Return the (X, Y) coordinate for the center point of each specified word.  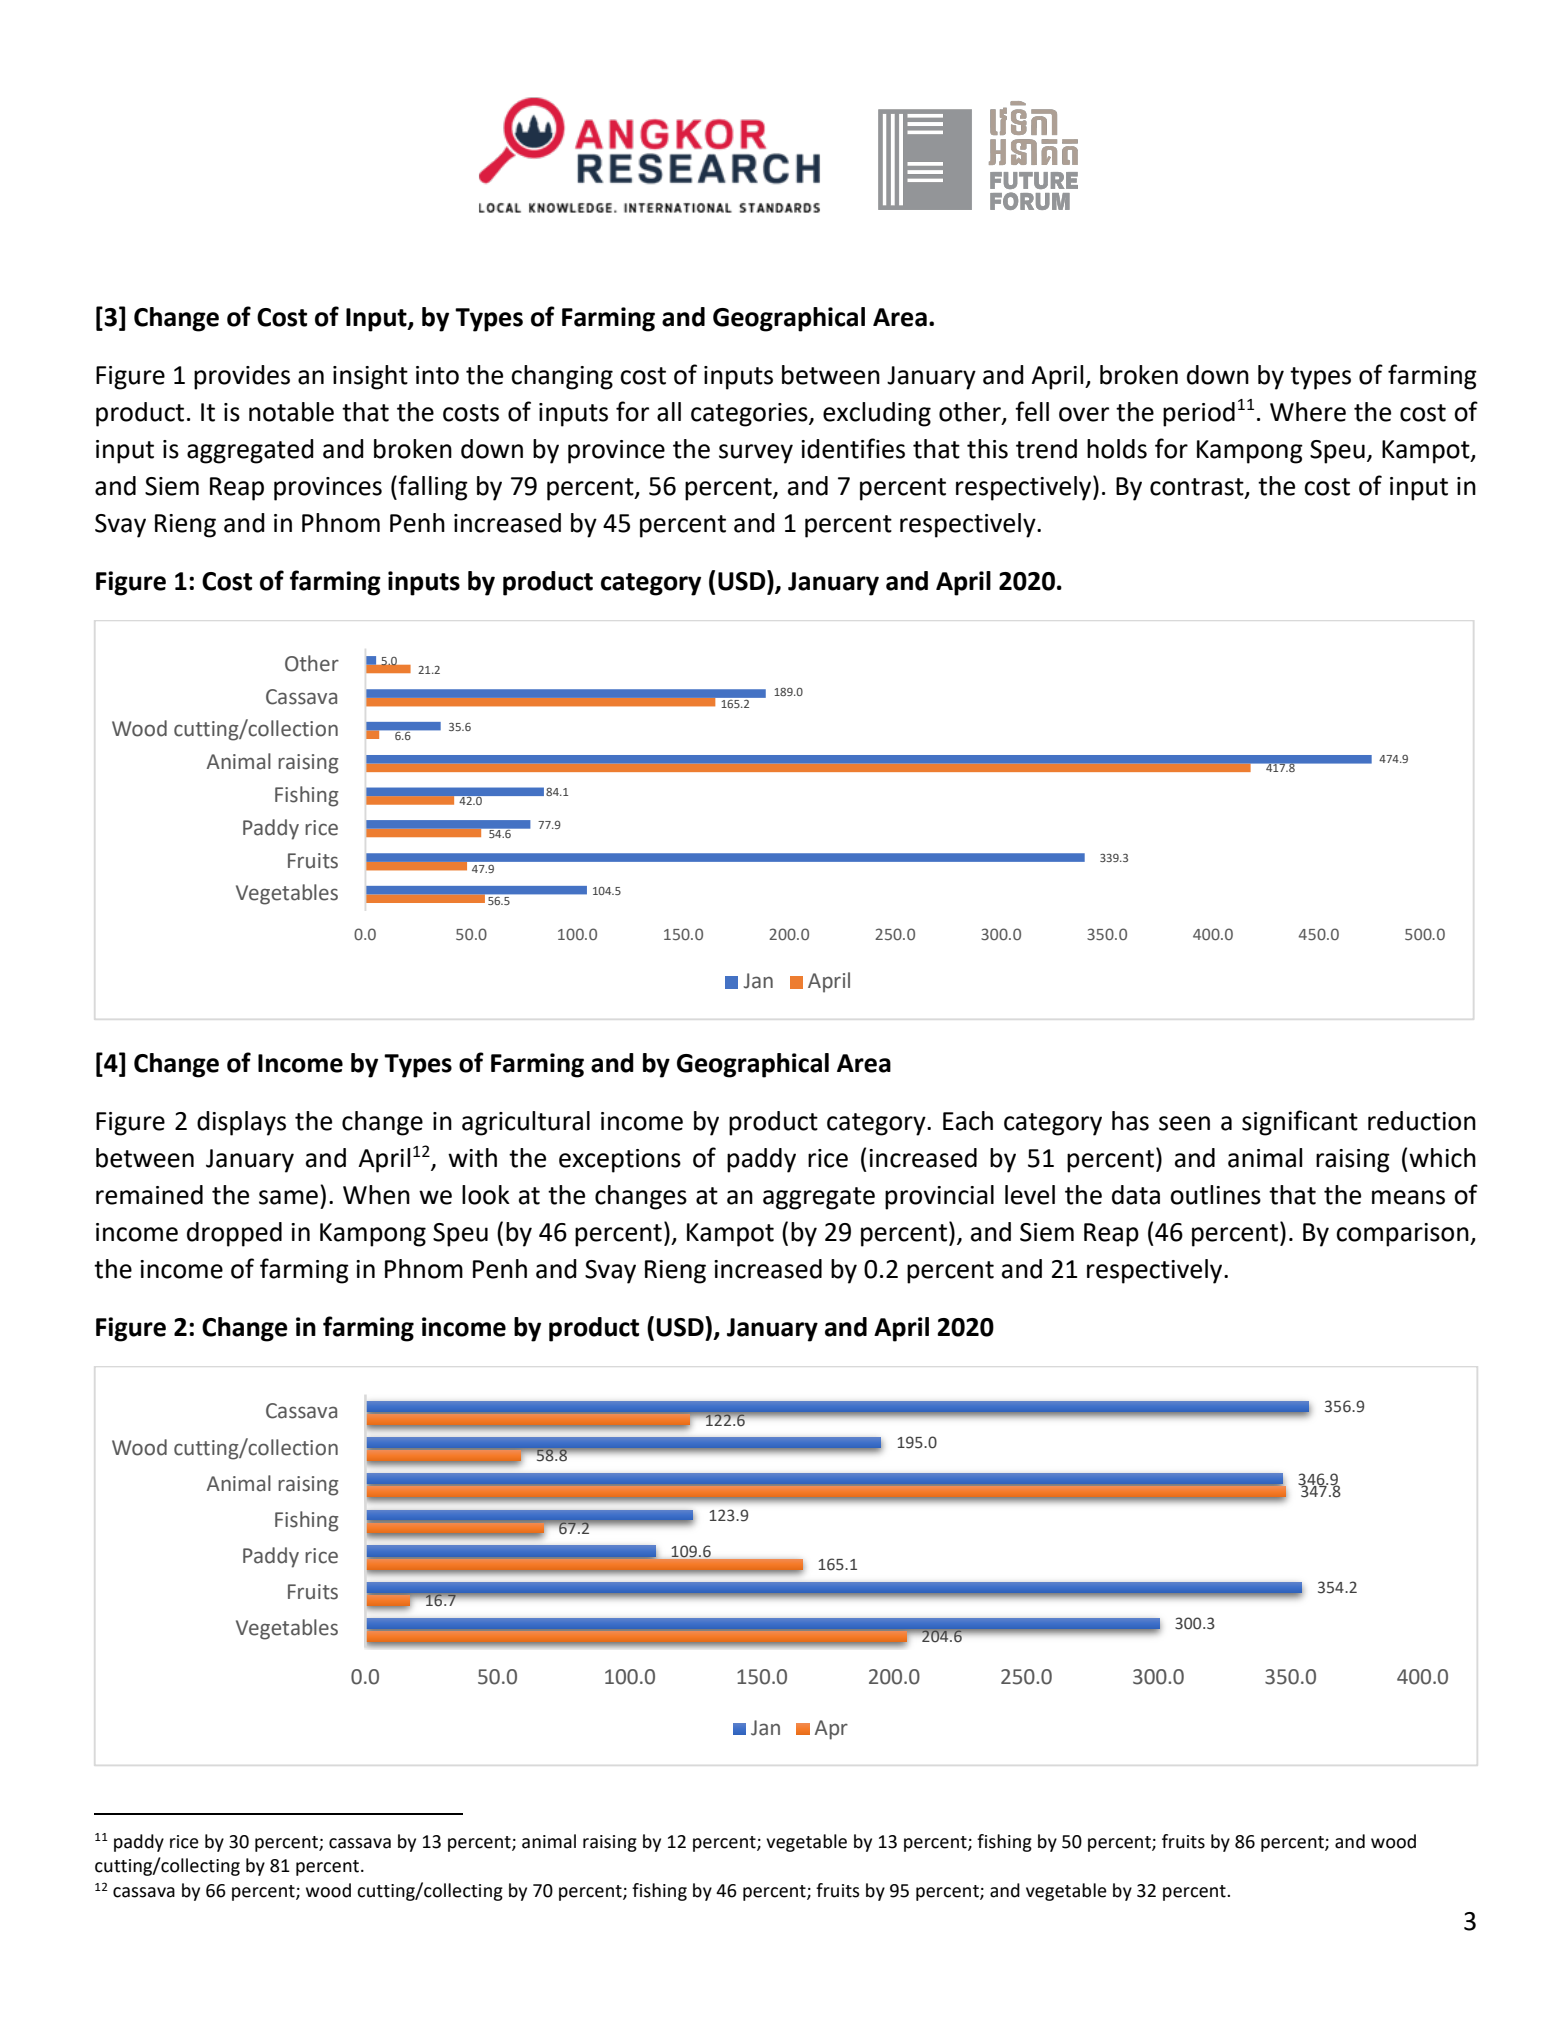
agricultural (526, 1123)
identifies (853, 448)
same (288, 1197)
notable (291, 412)
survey (756, 454)
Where (1308, 412)
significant (1300, 1123)
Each (968, 1121)
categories (750, 415)
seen (1184, 1123)
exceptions (620, 1161)
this (987, 449)
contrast (1198, 488)
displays (241, 1123)
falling (433, 488)
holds (1117, 449)
